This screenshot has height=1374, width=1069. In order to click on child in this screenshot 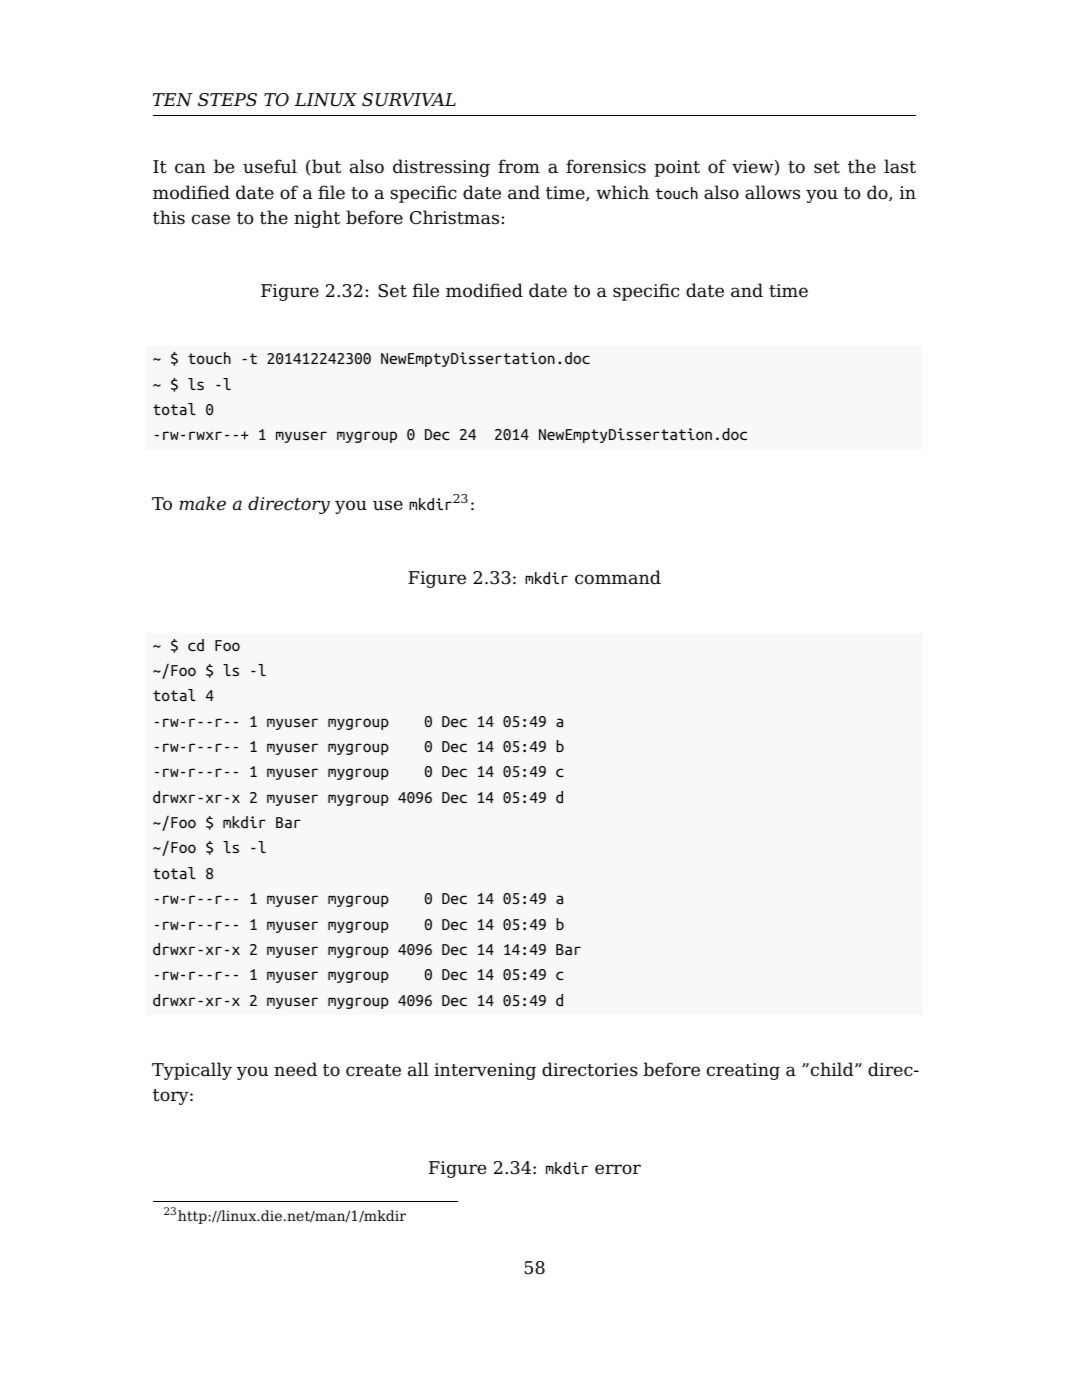, I will do `click(833, 1069)`.
